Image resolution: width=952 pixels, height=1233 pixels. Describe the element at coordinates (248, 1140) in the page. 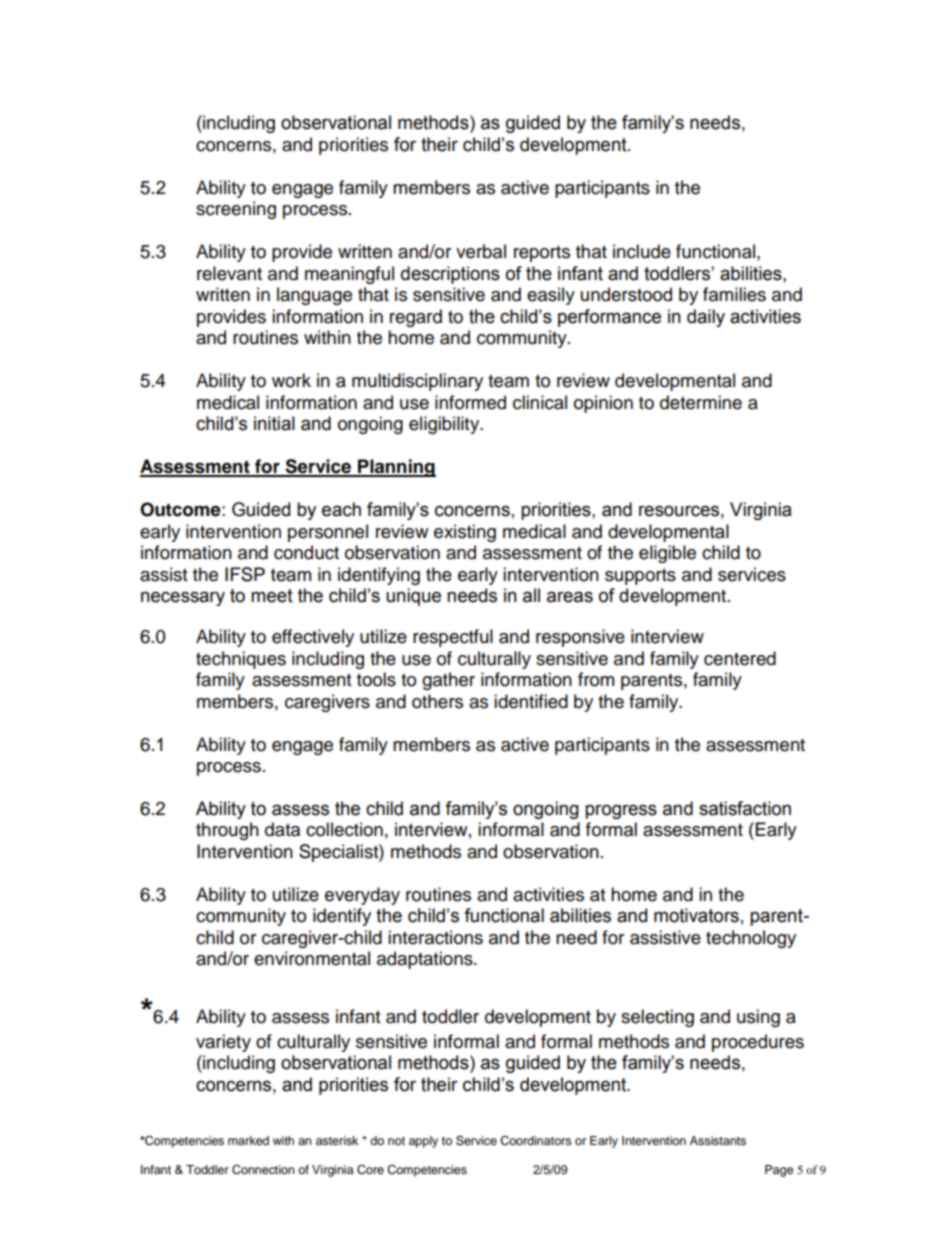

I see `marked` at that location.
